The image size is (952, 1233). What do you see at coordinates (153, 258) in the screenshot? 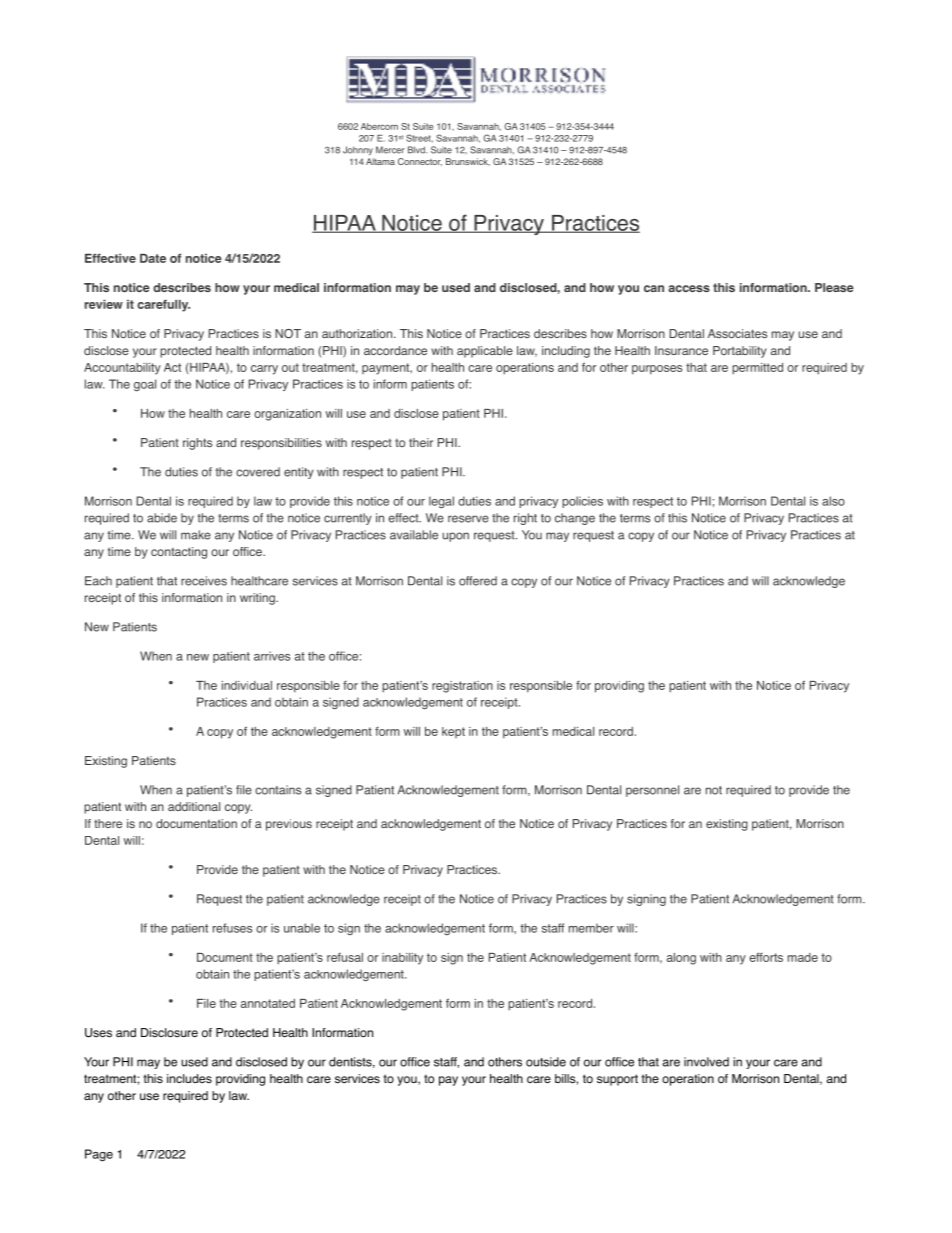
I see `Date` at bounding box center [153, 258].
